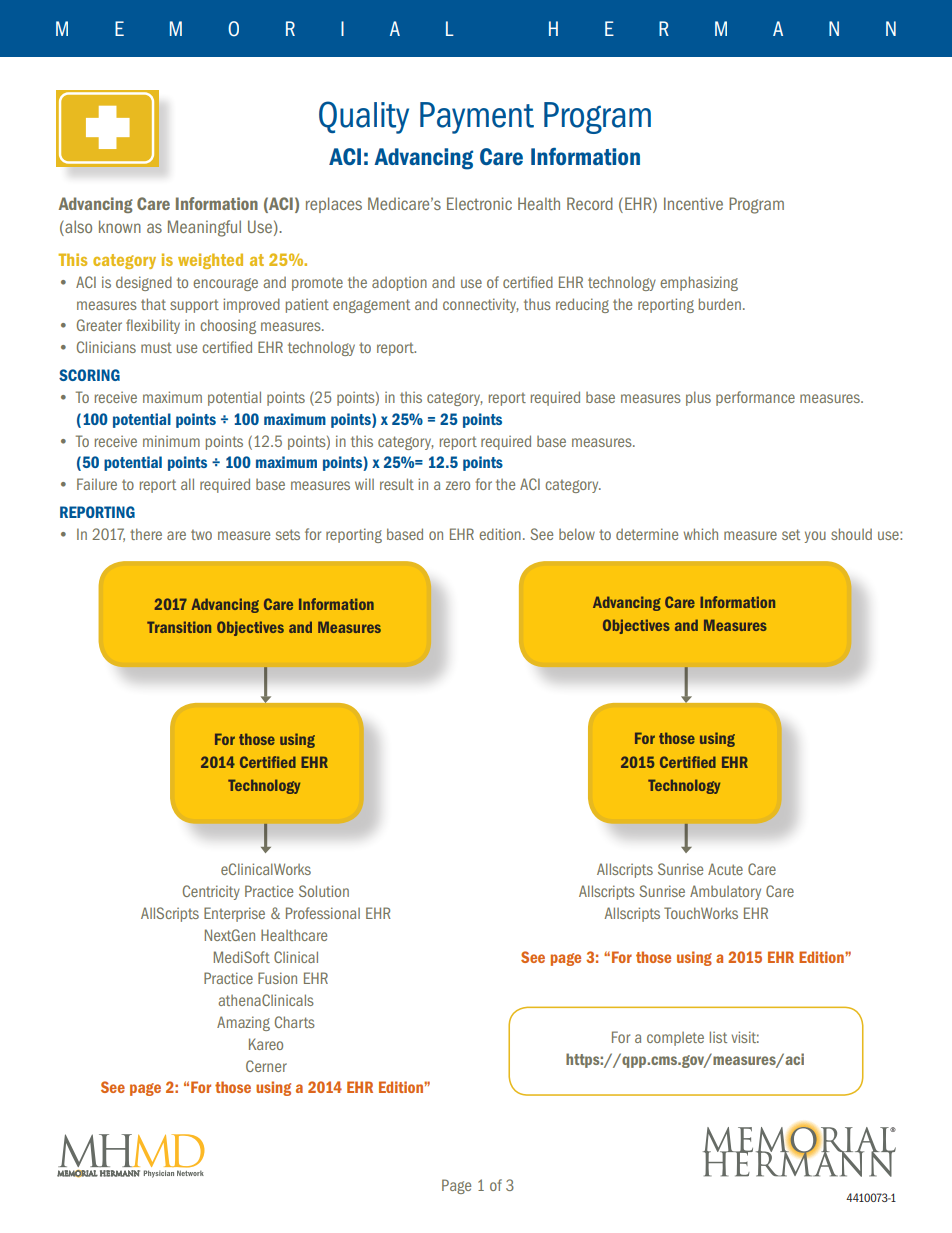  Describe the element at coordinates (725, 869) in the page. I see `Acute` at that location.
